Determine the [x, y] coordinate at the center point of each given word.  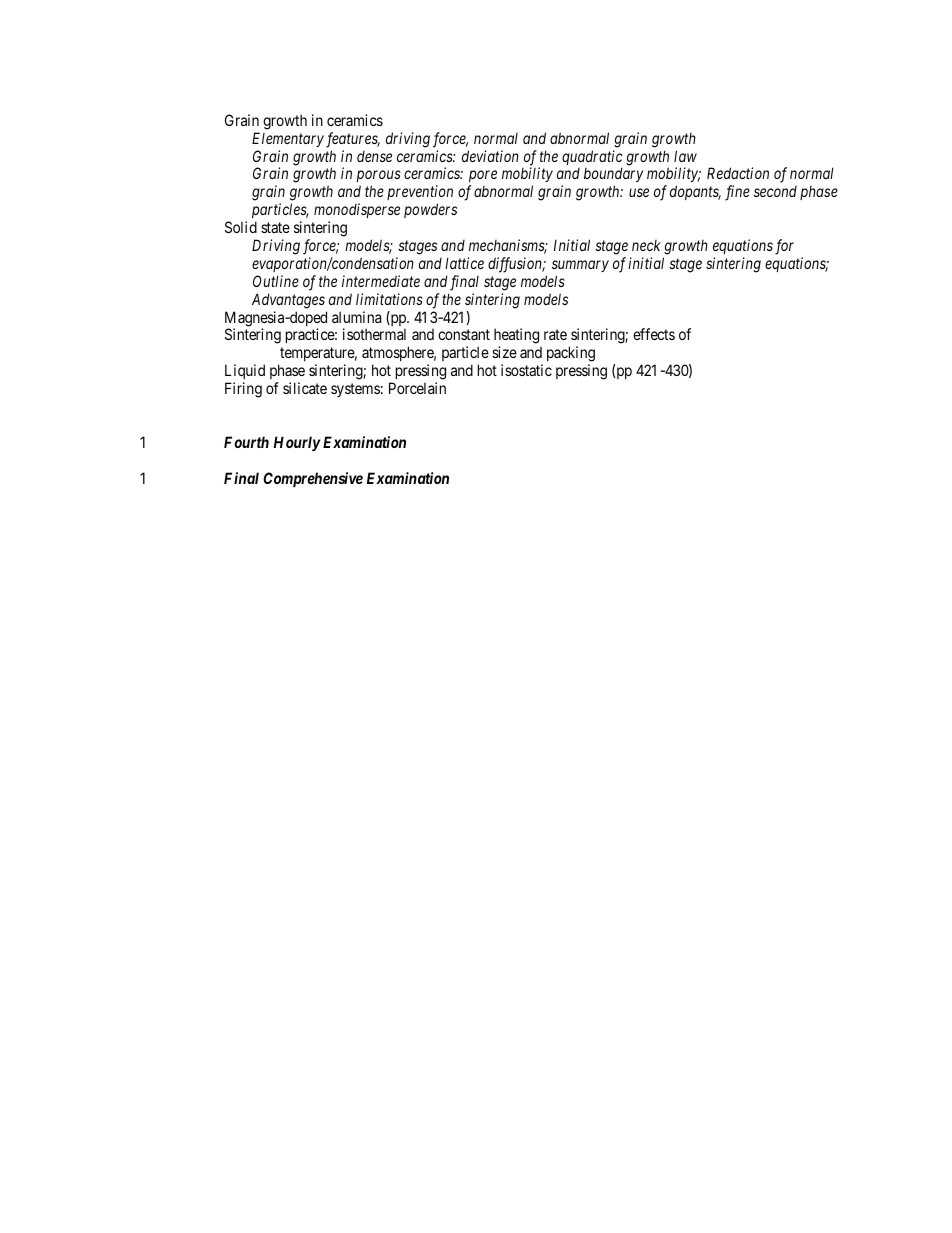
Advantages [288, 301]
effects [654, 334]
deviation [490, 156]
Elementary [288, 139]
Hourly [297, 443]
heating [516, 337]
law [685, 156]
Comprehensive [313, 479]
